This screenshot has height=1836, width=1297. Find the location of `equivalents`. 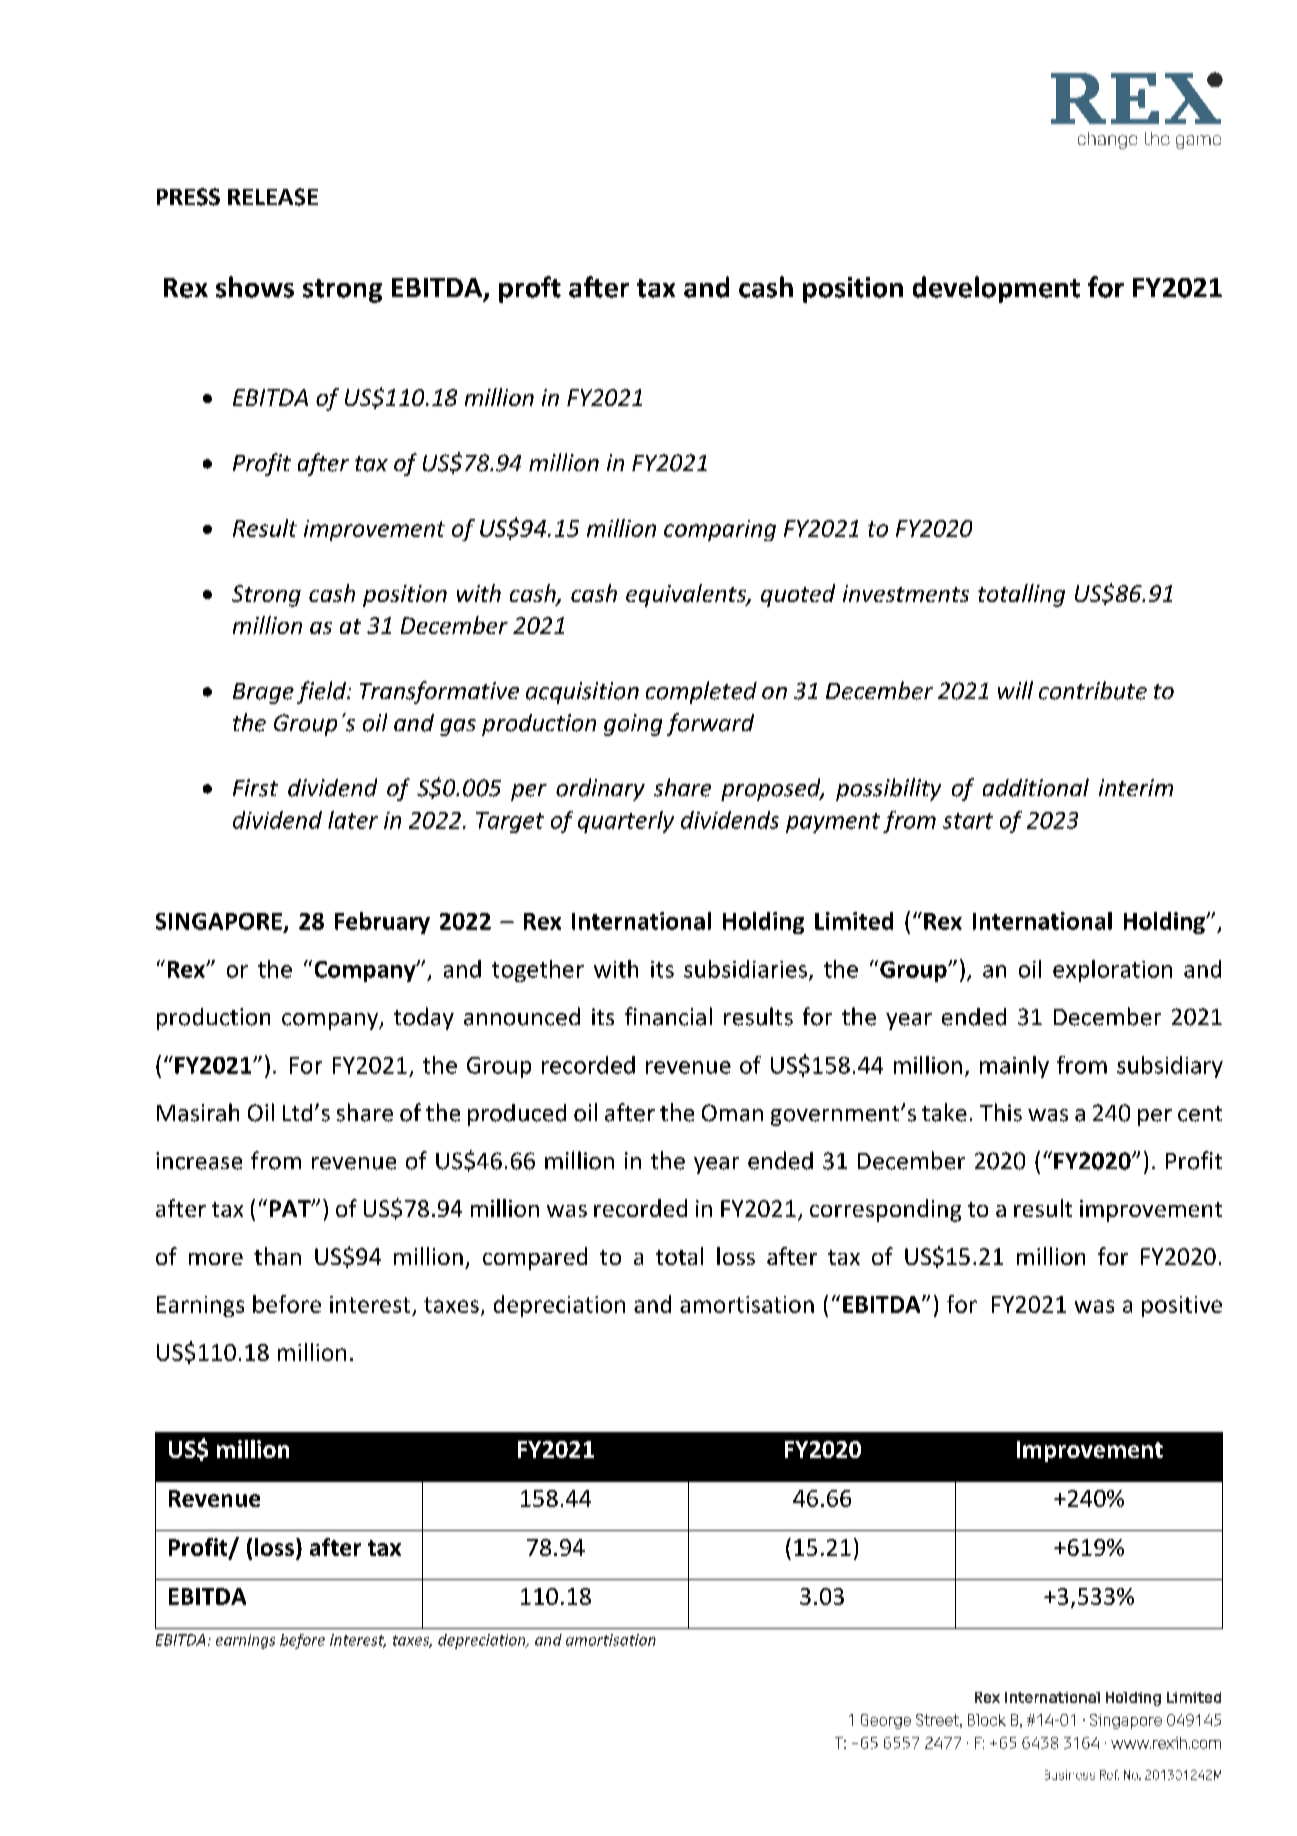

equivalents is located at coordinates (687, 595).
